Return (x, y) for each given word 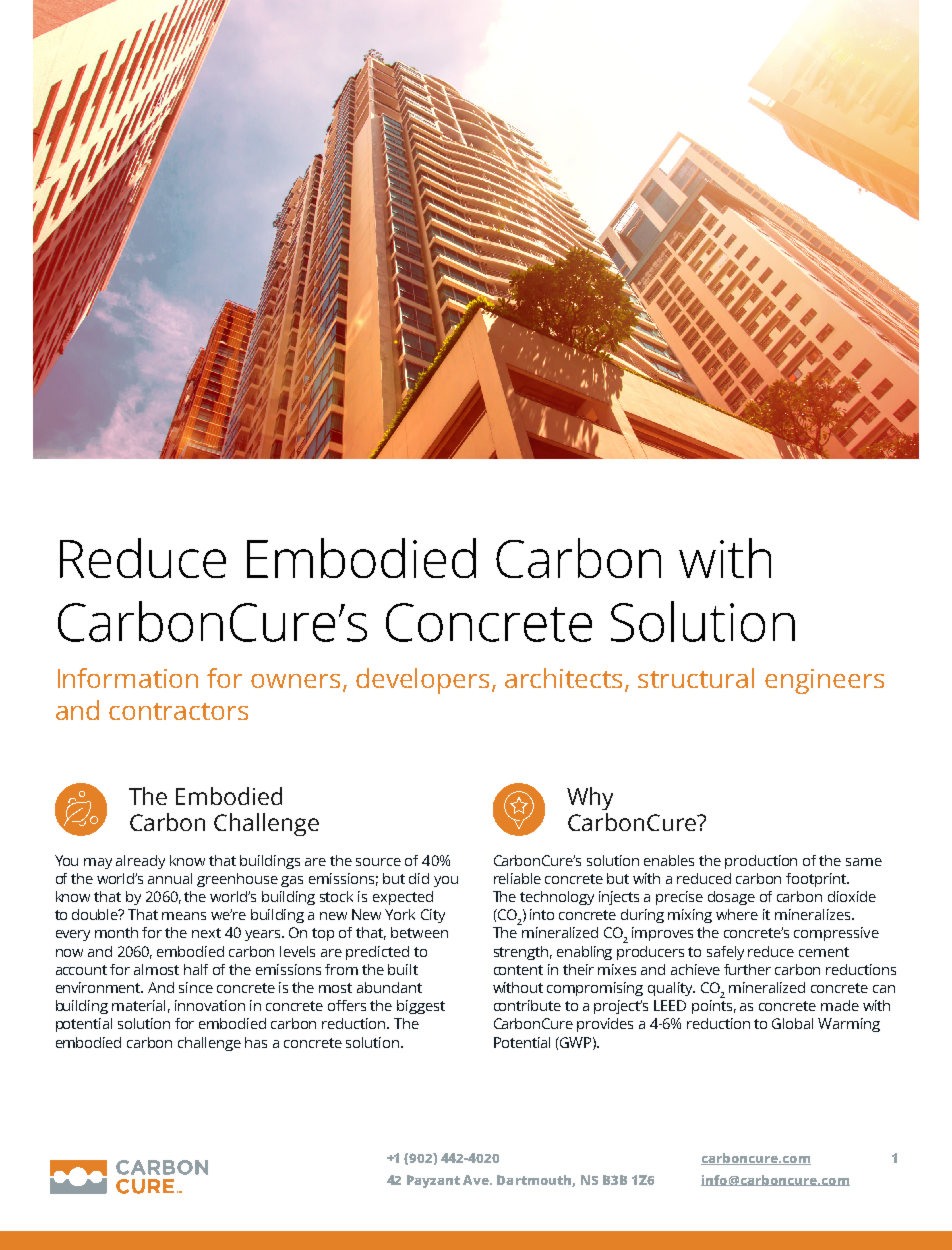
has (256, 1042)
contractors (178, 711)
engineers (824, 681)
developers (424, 681)
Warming (849, 1025)
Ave (477, 1180)
